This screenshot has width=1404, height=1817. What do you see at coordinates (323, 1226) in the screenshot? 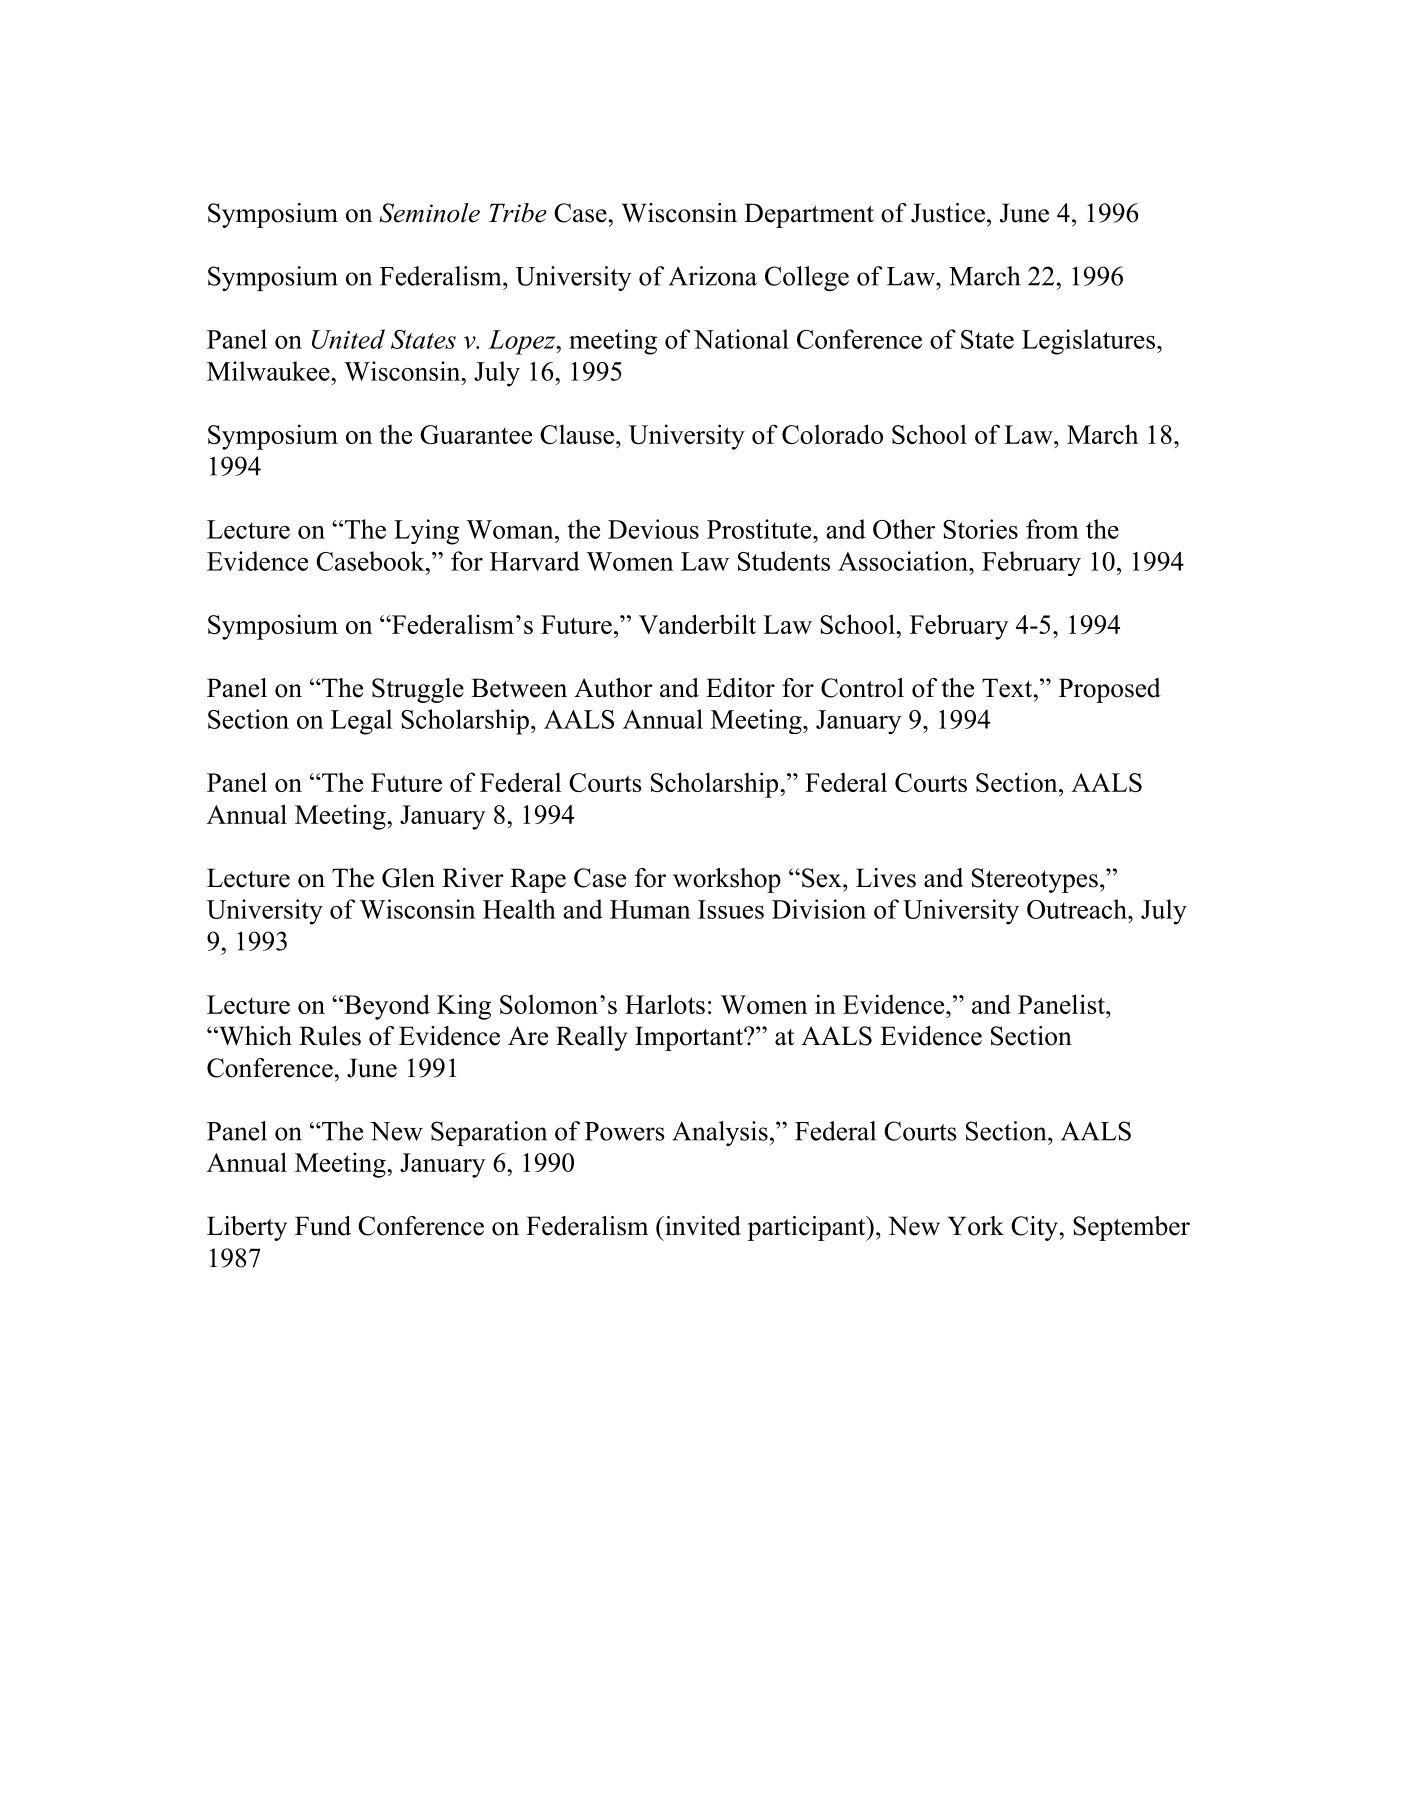
I see `Fund` at bounding box center [323, 1226].
